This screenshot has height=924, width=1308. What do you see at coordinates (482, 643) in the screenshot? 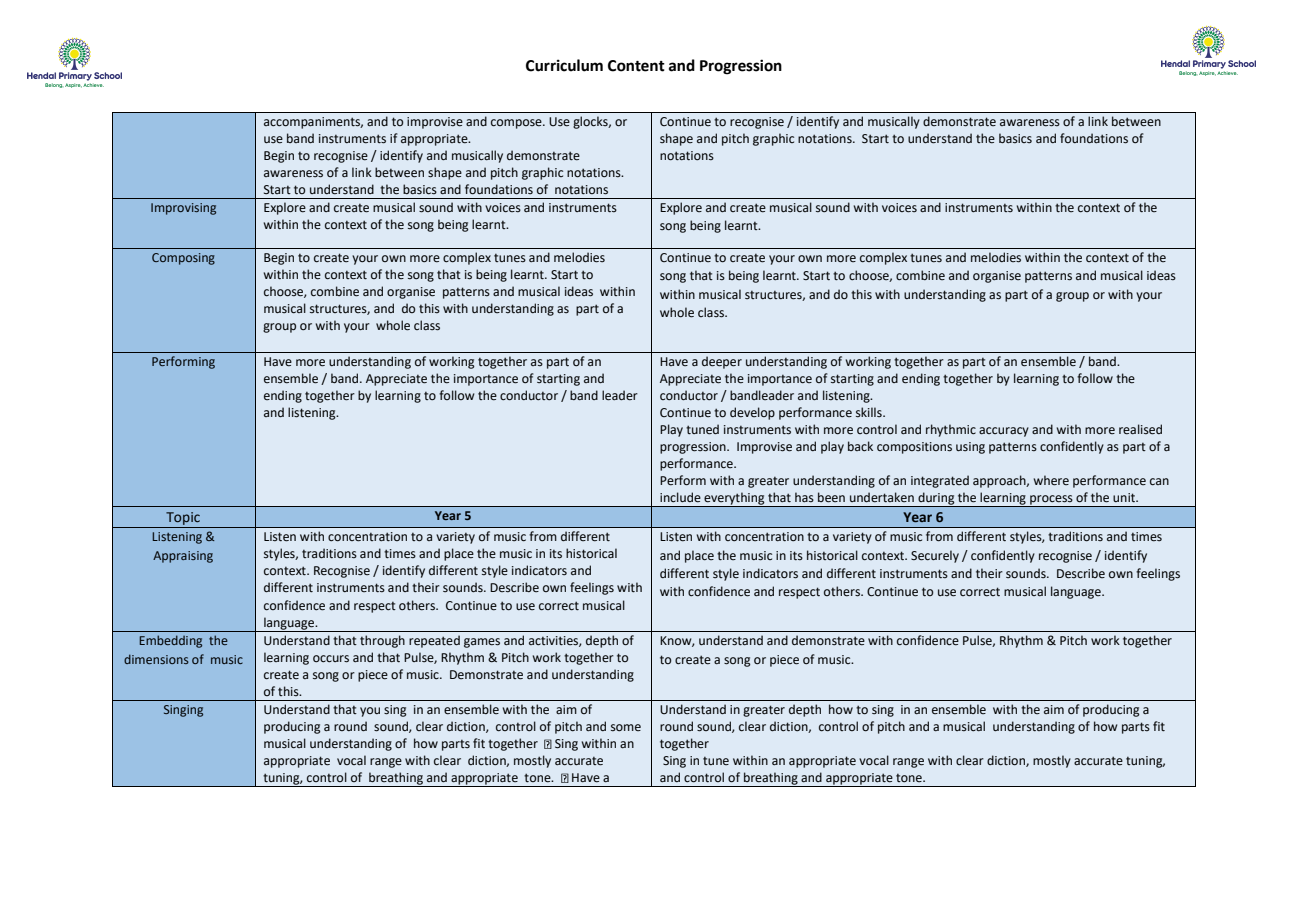
I see `games` at bounding box center [482, 643].
